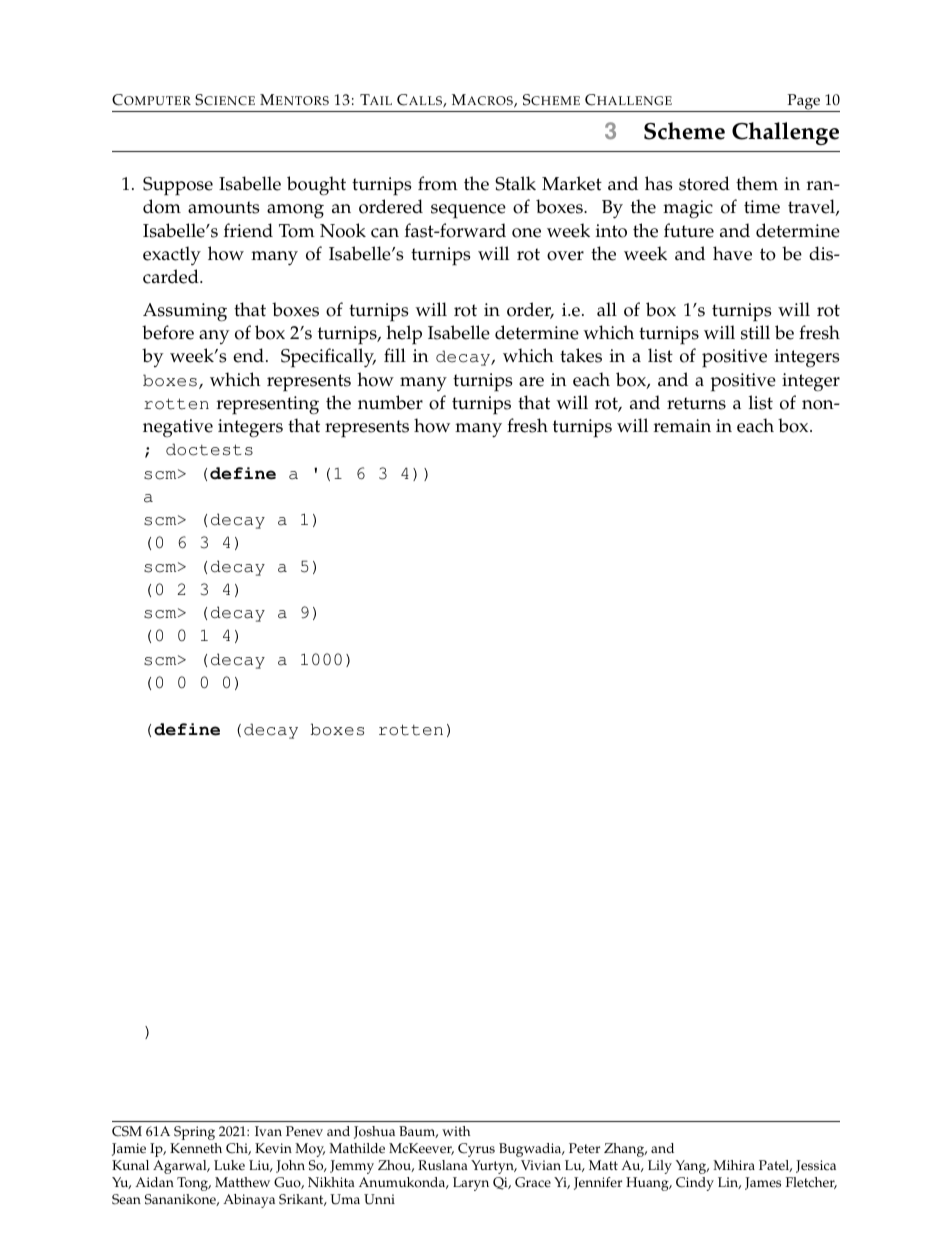 The height and width of the screenshot is (1233, 952). What do you see at coordinates (682, 426) in the screenshot?
I see `remain` at bounding box center [682, 426].
